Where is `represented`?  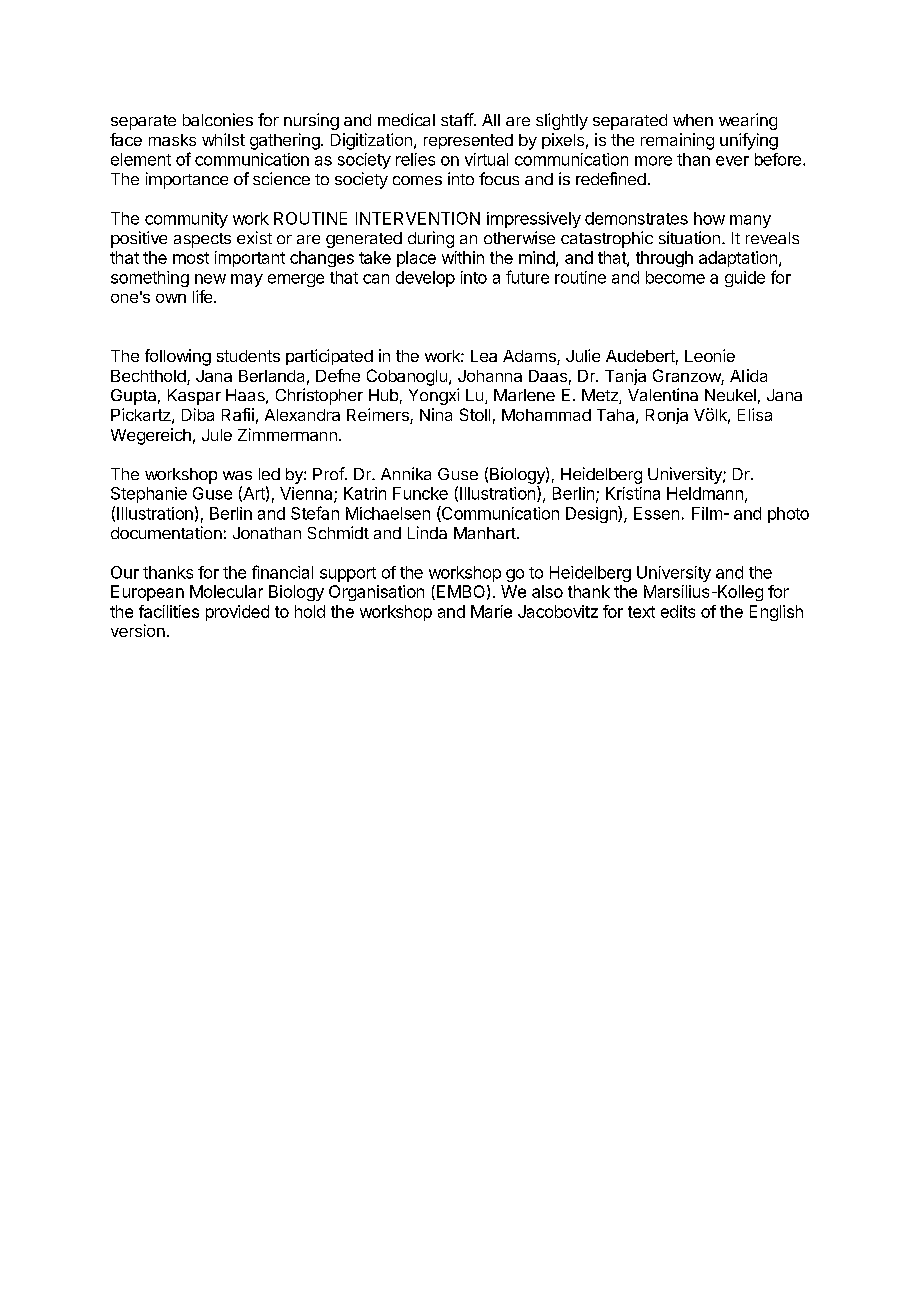 represented is located at coordinates (468, 141).
